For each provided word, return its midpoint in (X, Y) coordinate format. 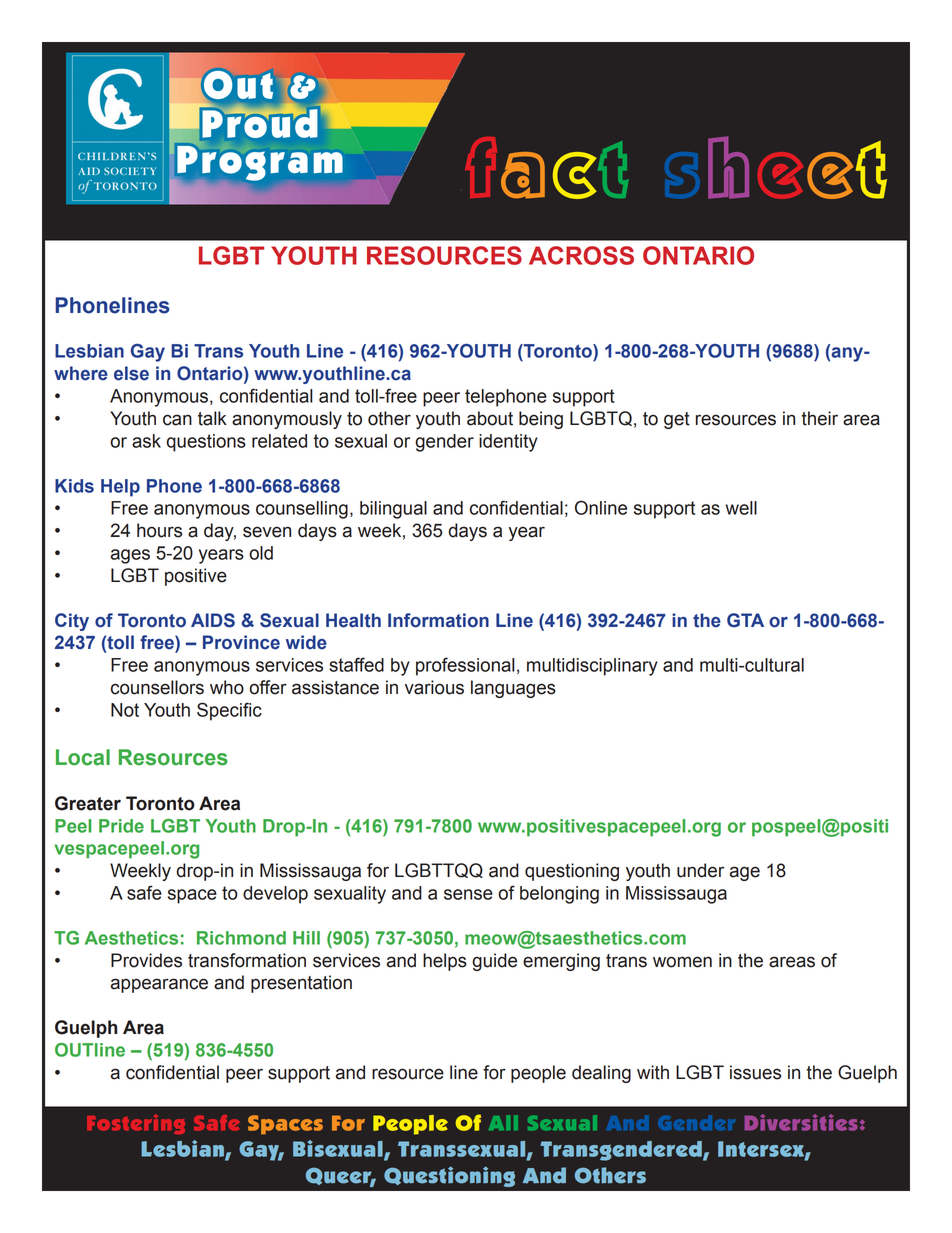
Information (438, 620)
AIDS (213, 620)
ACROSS (581, 255)
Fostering (136, 1124)
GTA (745, 620)
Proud (258, 122)
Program (259, 164)
